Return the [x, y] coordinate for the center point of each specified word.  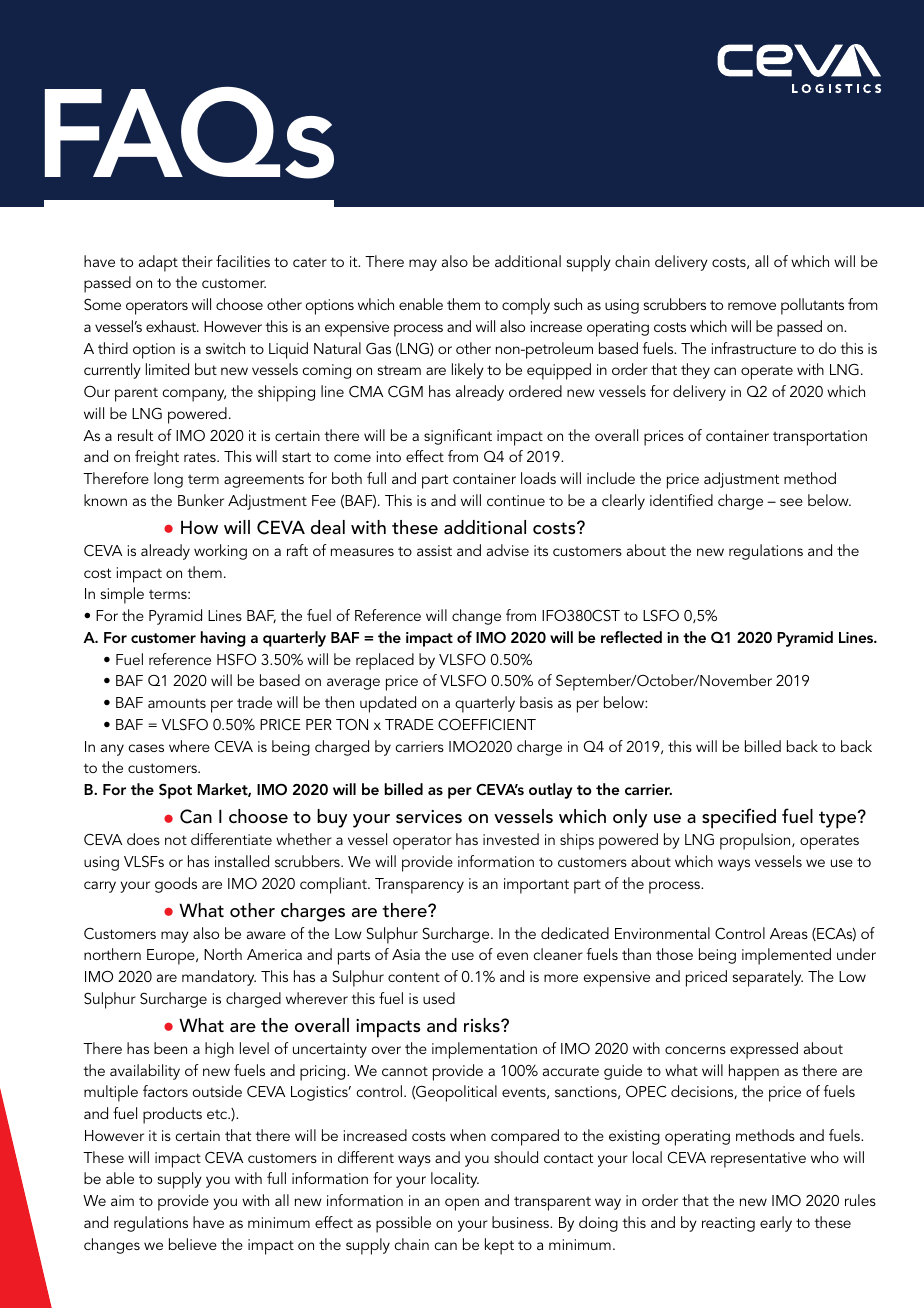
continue [516, 500]
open [462, 1204]
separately [768, 978]
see [791, 502]
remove [752, 306]
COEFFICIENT [487, 724]
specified [739, 818]
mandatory [219, 978]
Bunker [201, 500]
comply [526, 306]
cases [146, 748]
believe [193, 1244]
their [197, 261]
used [439, 998]
